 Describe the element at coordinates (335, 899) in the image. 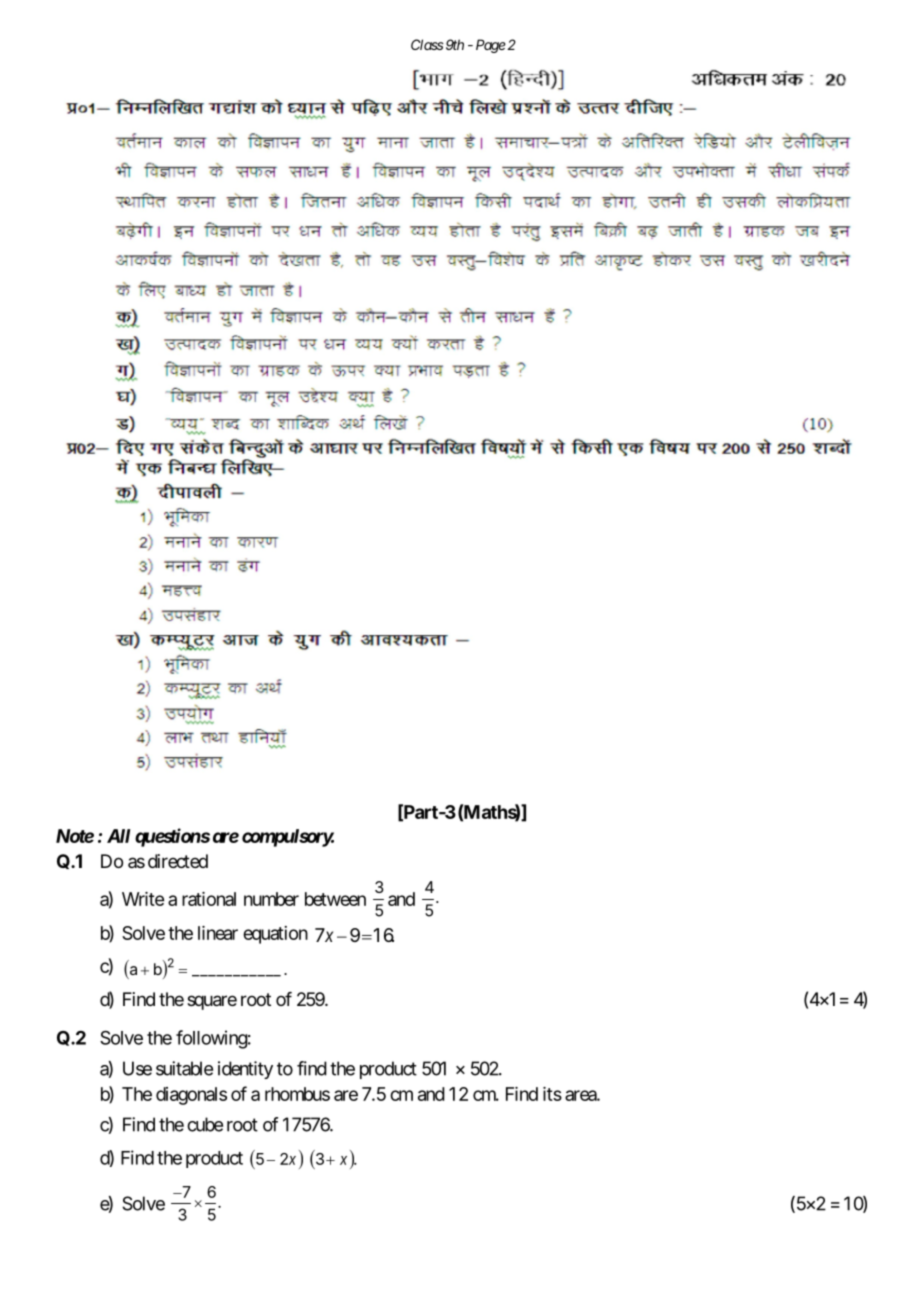

I see `between` at that location.
